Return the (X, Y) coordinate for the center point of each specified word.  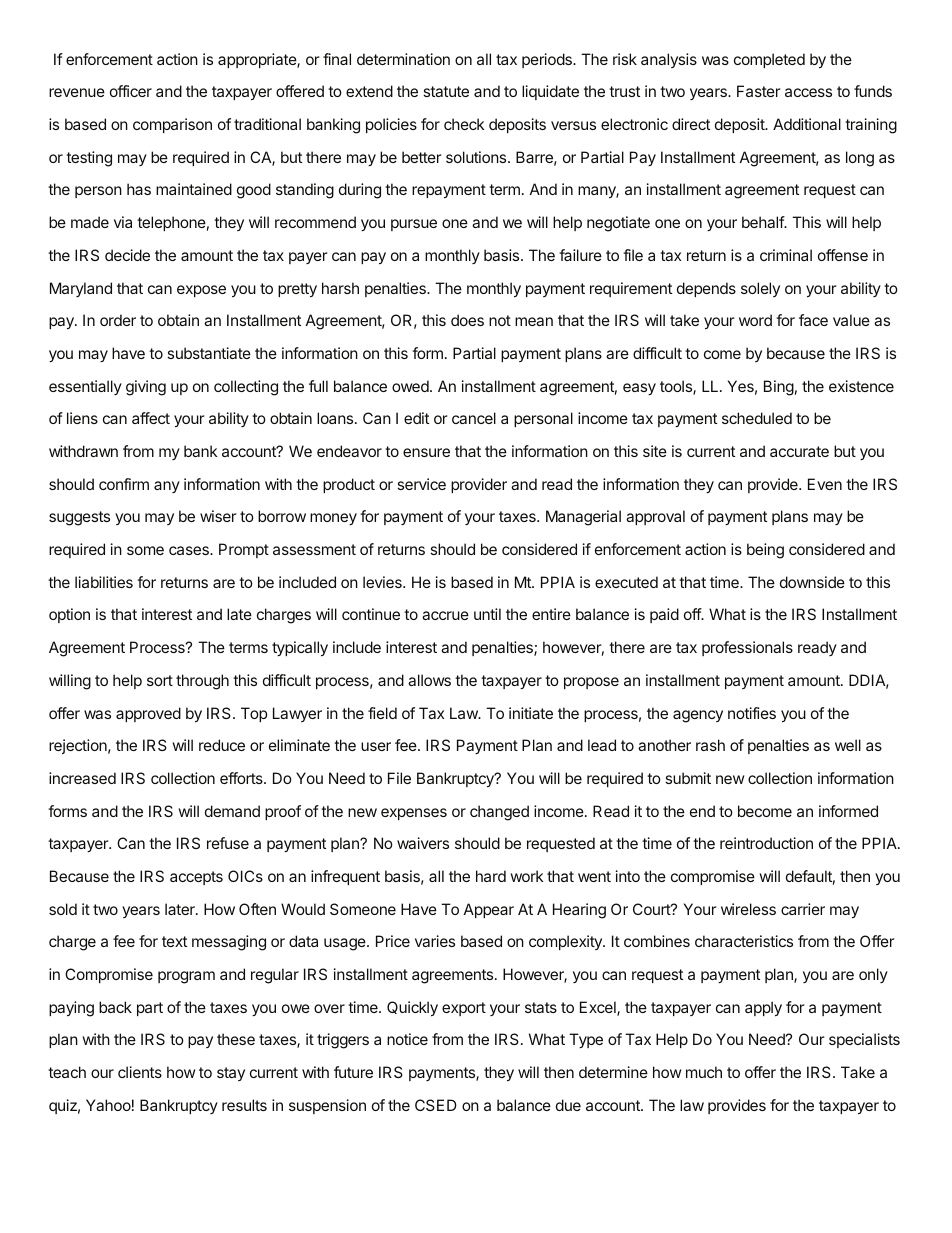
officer (131, 91)
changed (499, 813)
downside (812, 582)
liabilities (104, 582)
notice (407, 1039)
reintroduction (766, 843)
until (487, 614)
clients (140, 1072)
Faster (759, 91)
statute (446, 91)
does (467, 320)
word (755, 320)
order (118, 320)
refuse (228, 843)
